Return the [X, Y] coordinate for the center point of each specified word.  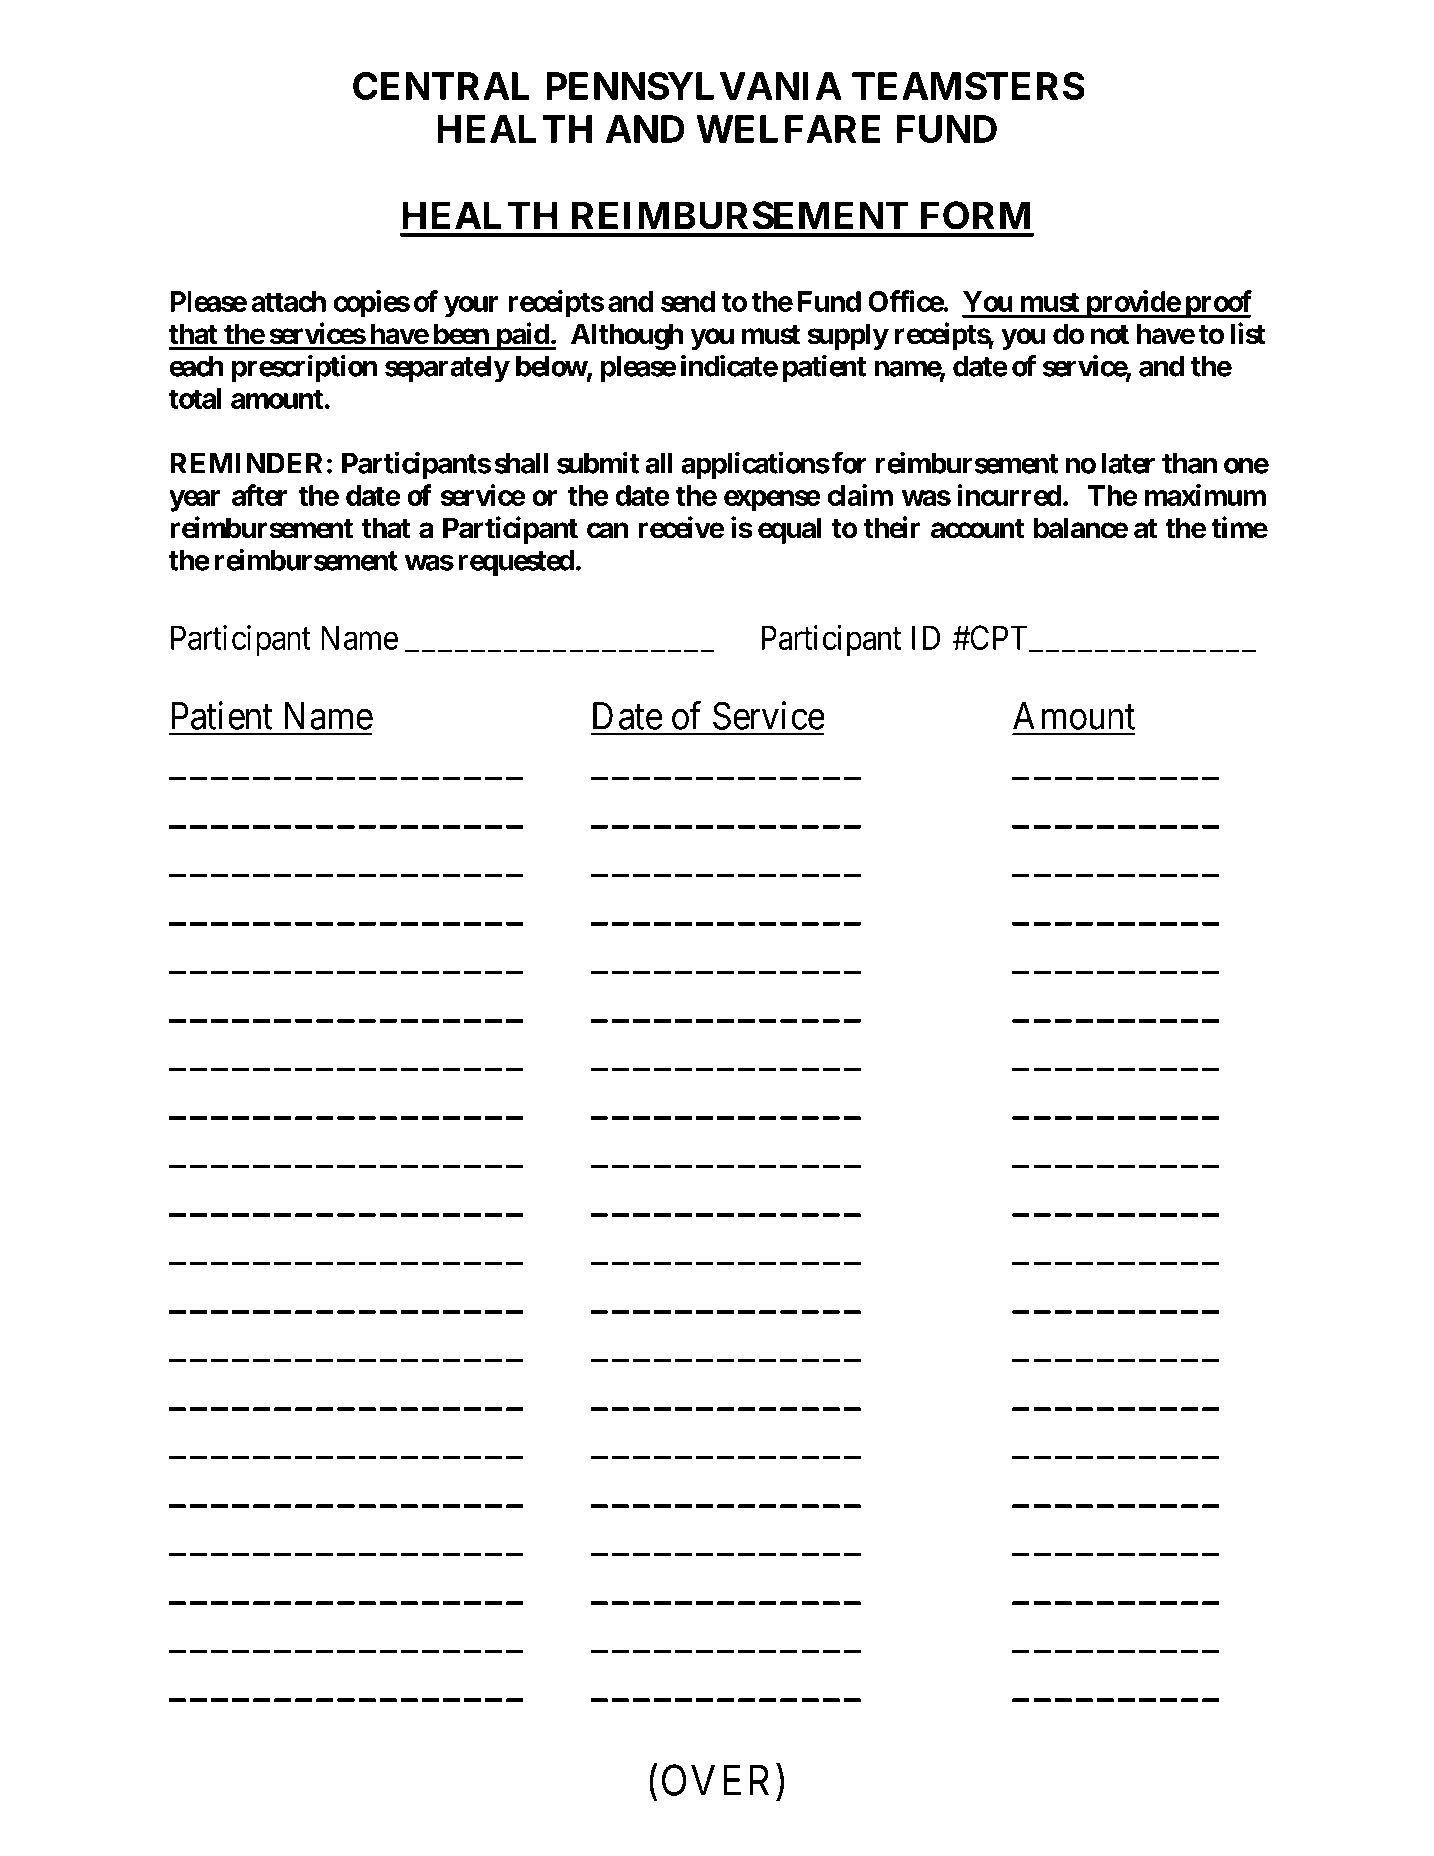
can [607, 530]
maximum [1205, 495]
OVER [719, 1780]
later [1128, 463]
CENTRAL [441, 86]
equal [789, 530]
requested [516, 563]
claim [860, 495]
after [260, 495]
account [977, 529]
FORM [975, 215]
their [892, 527]
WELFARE [788, 129]
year [195, 501]
